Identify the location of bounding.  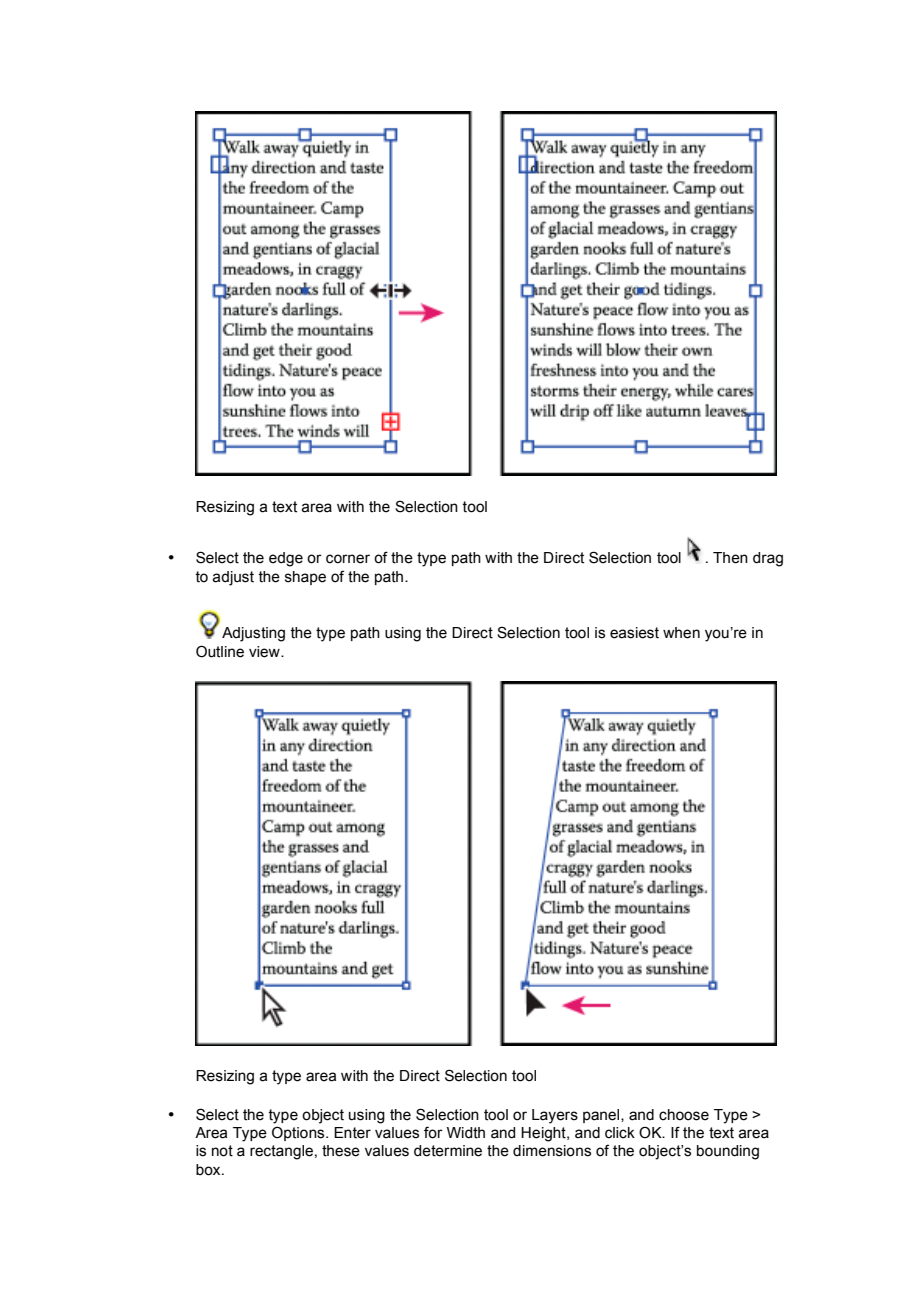
(728, 1152).
